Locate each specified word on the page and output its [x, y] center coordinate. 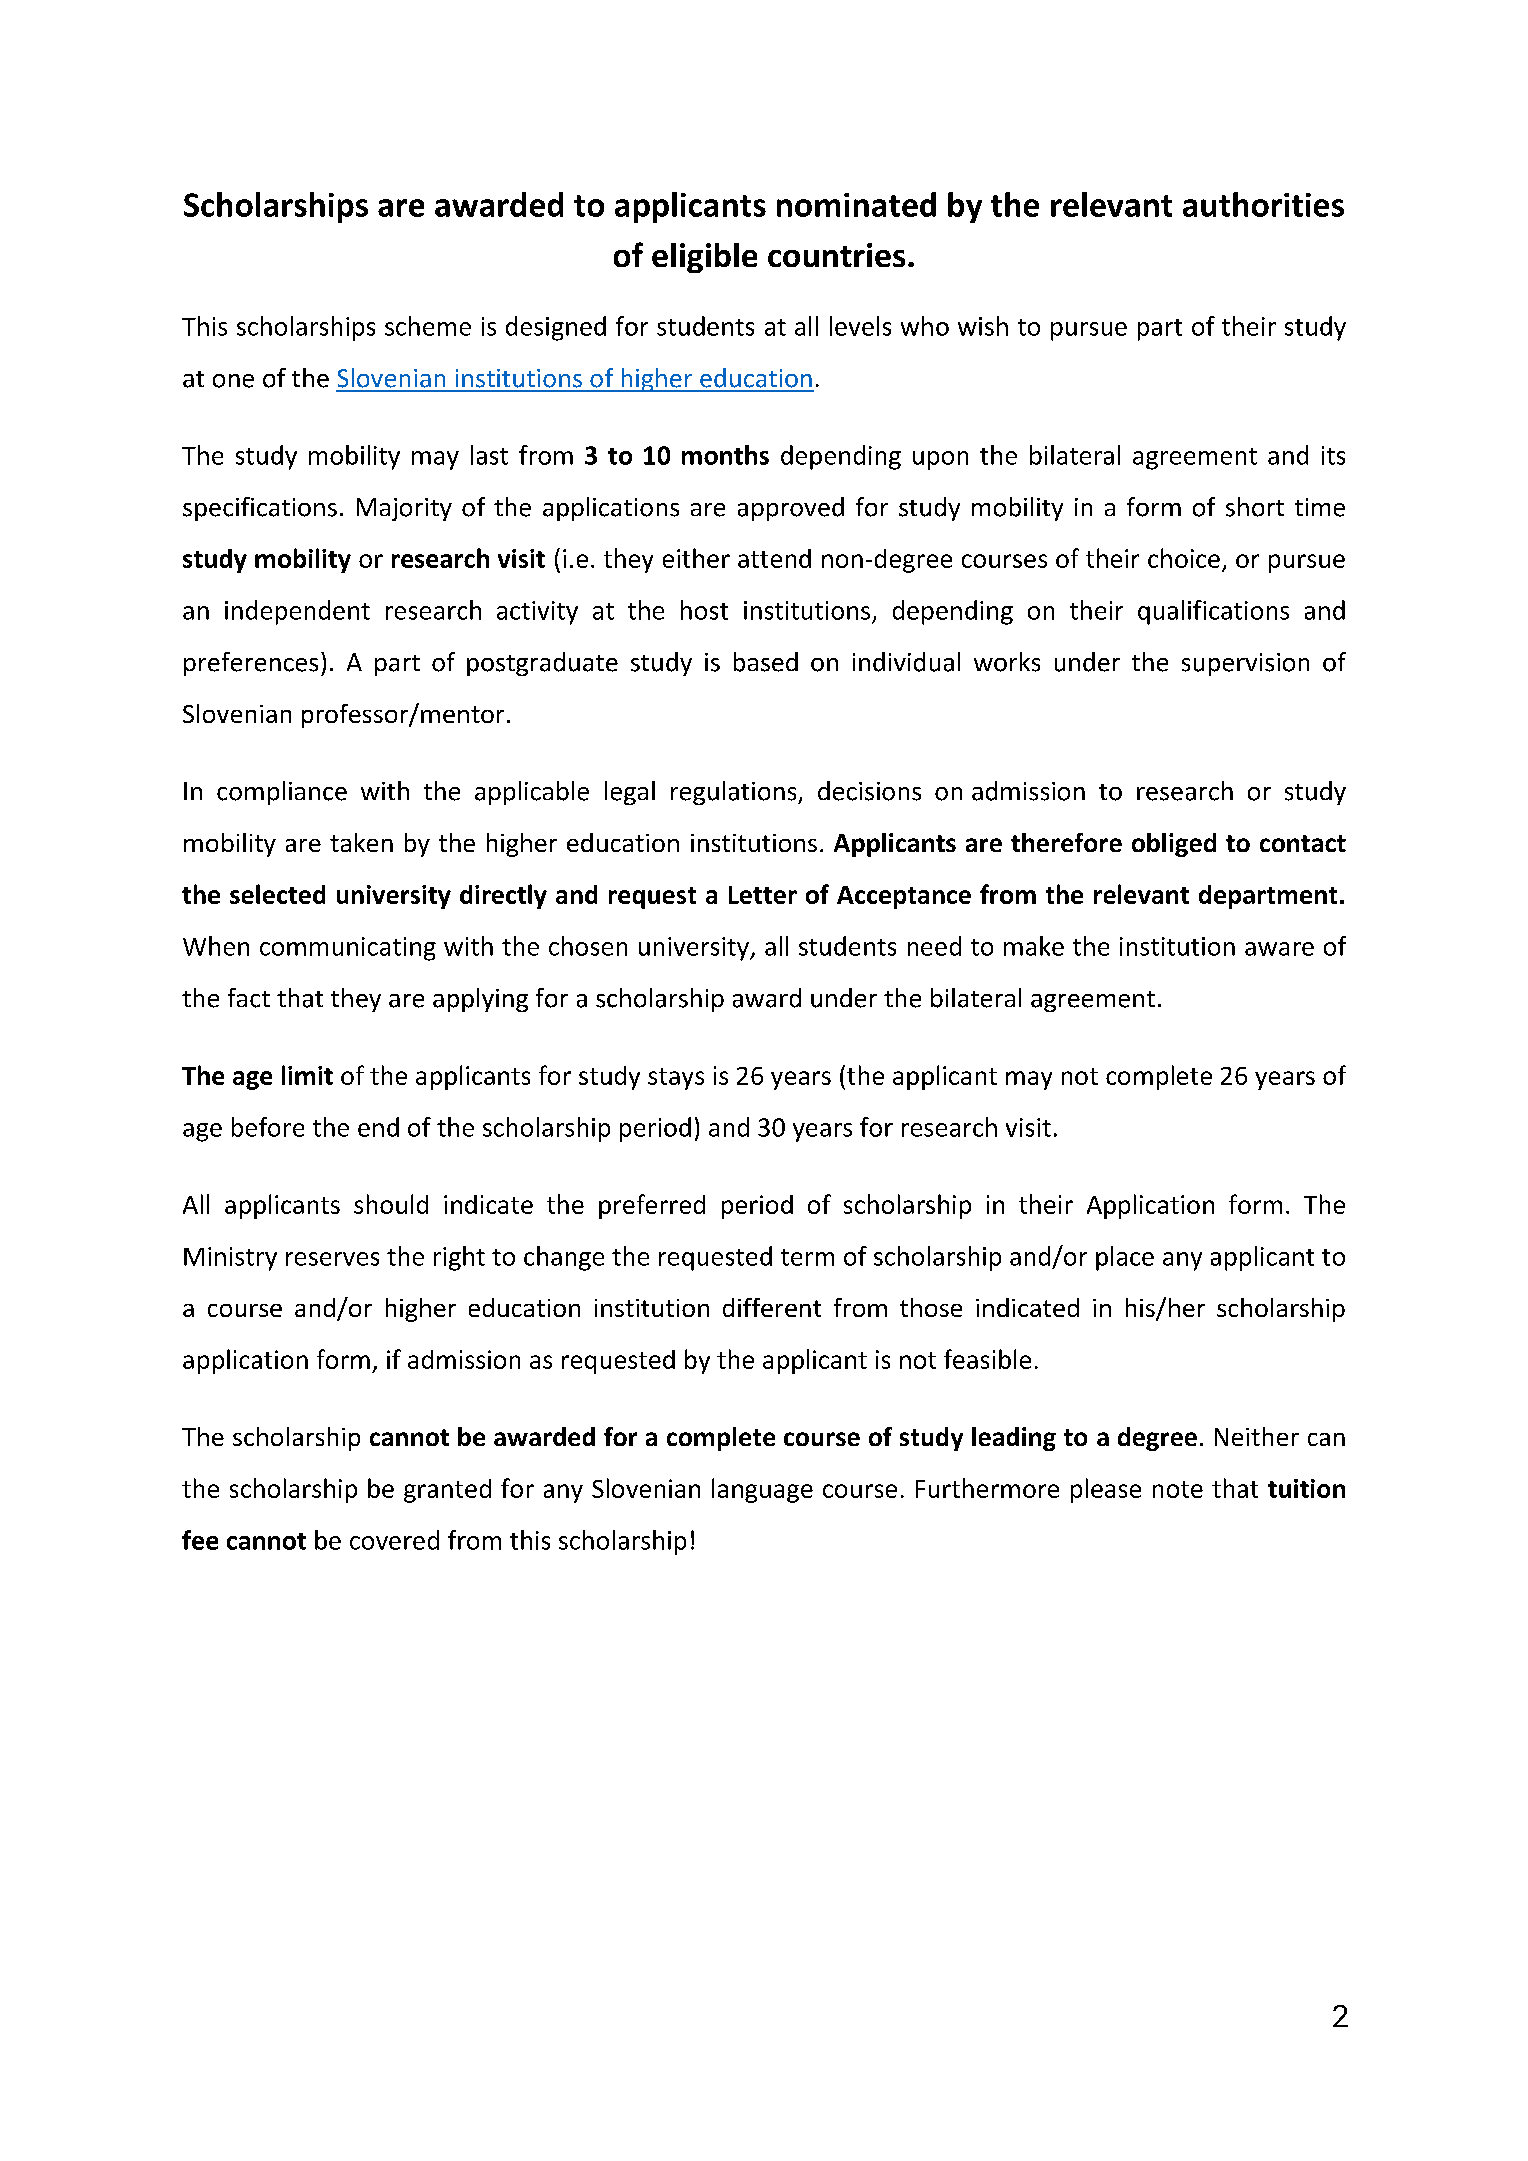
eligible [704, 258]
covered [394, 1540]
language [762, 1490]
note [1178, 1489]
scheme [428, 326]
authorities [1263, 204]
